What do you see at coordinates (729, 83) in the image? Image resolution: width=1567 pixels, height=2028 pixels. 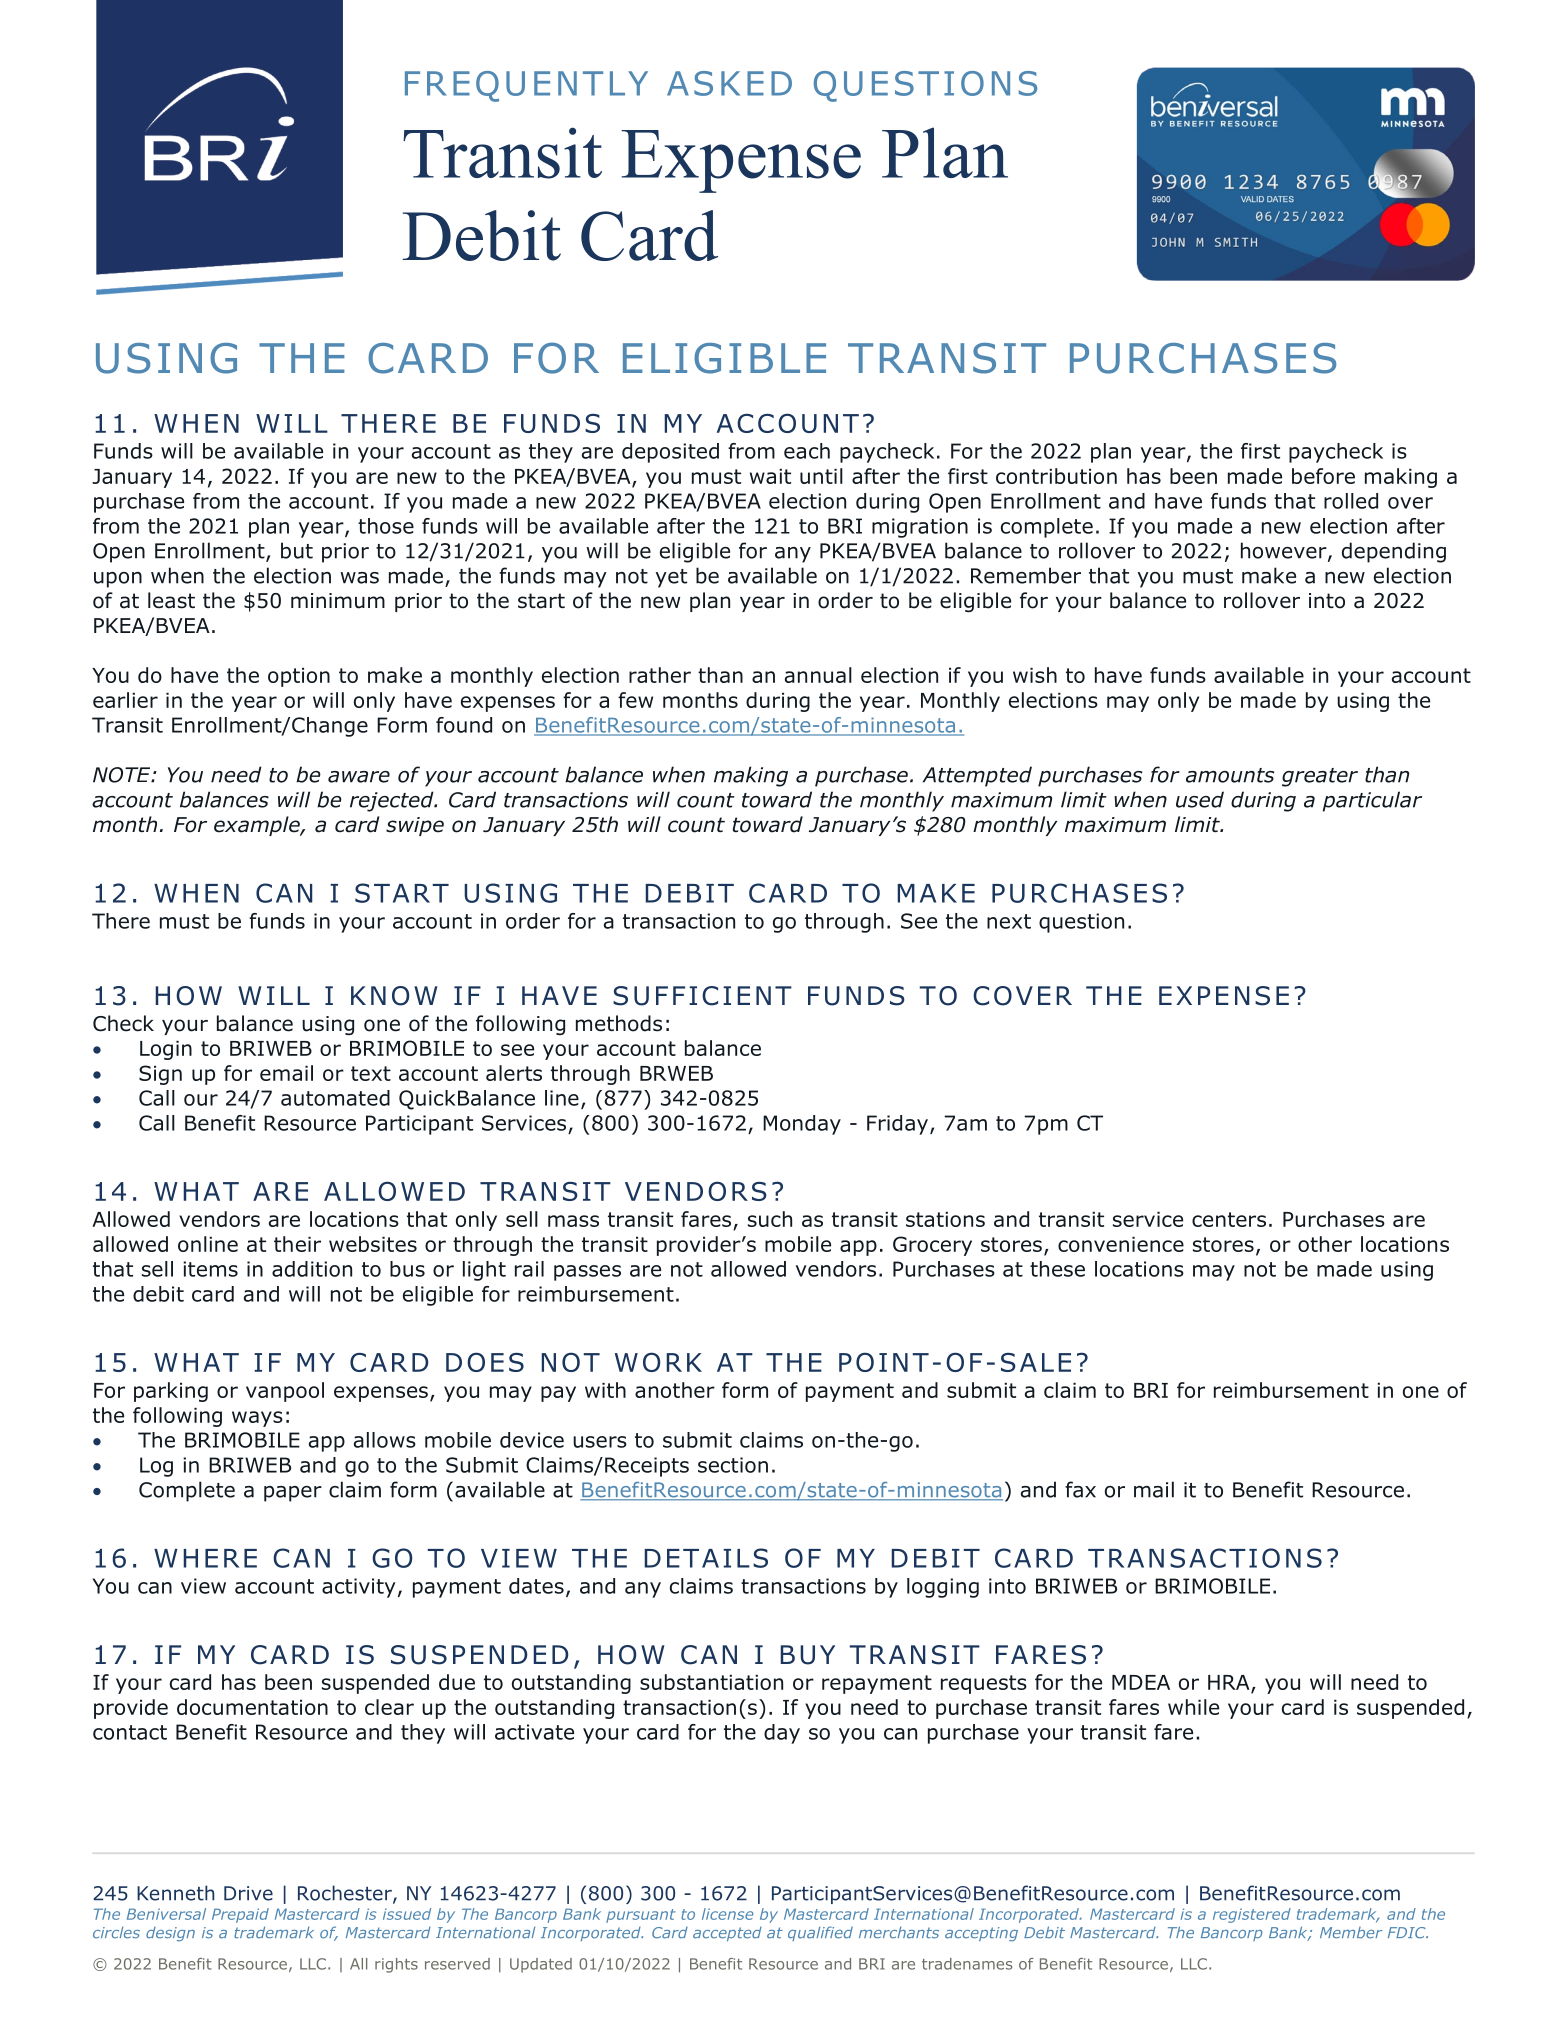 I see `ASKED` at bounding box center [729, 83].
